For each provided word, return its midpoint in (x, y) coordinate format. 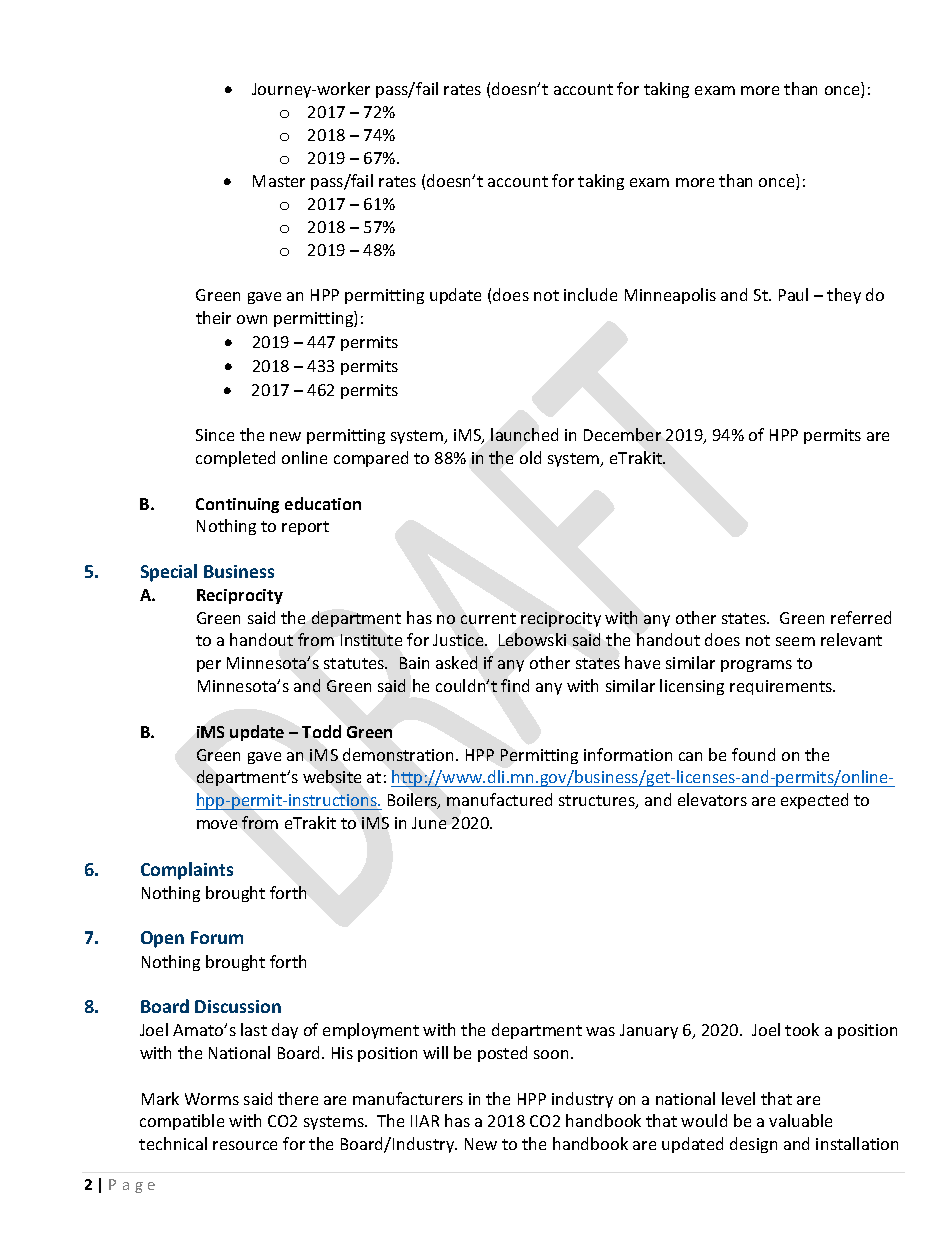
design (753, 1145)
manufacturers (408, 1098)
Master (279, 181)
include (590, 294)
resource (245, 1145)
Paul (793, 294)
